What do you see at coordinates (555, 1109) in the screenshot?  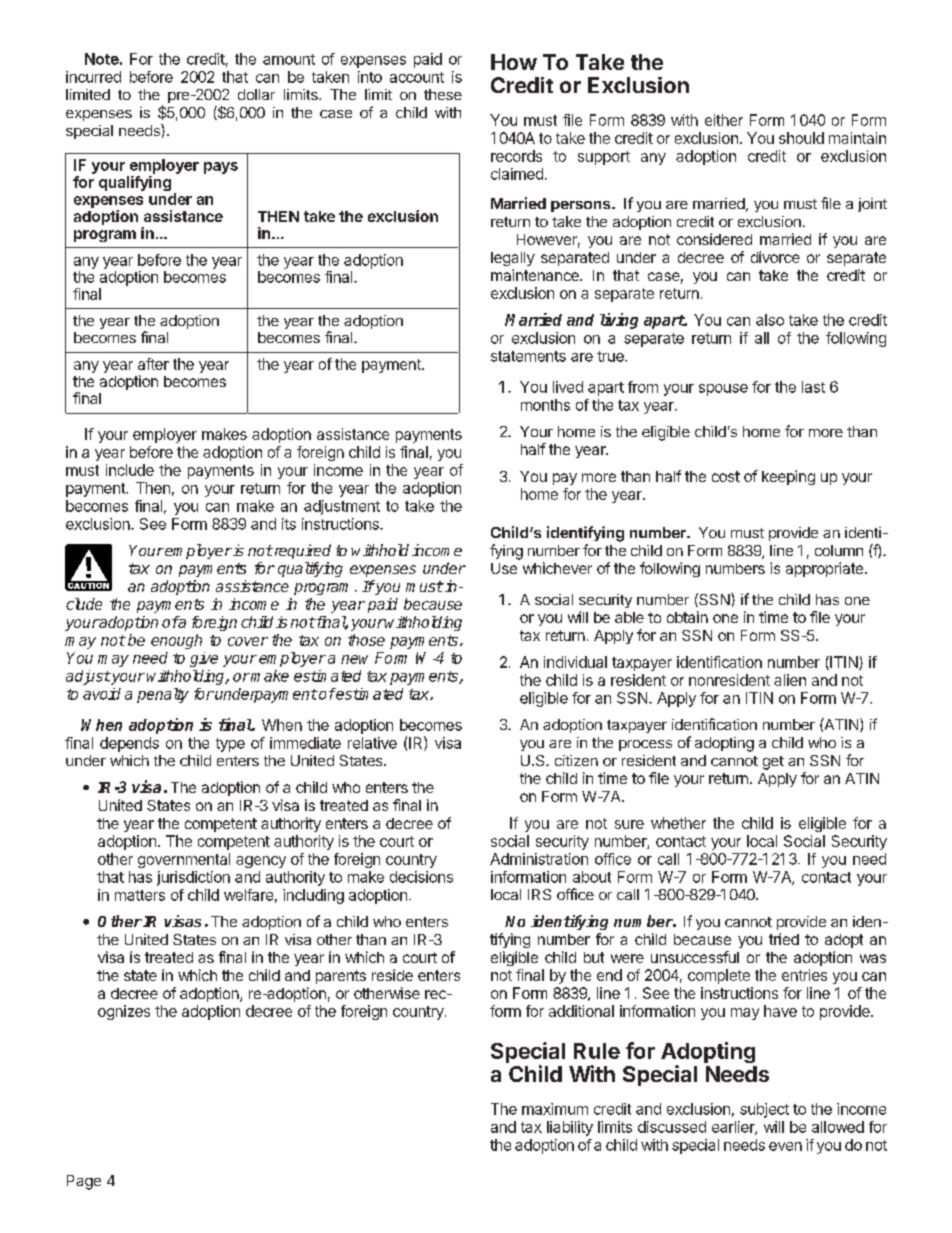 I see `maximum` at bounding box center [555, 1109].
